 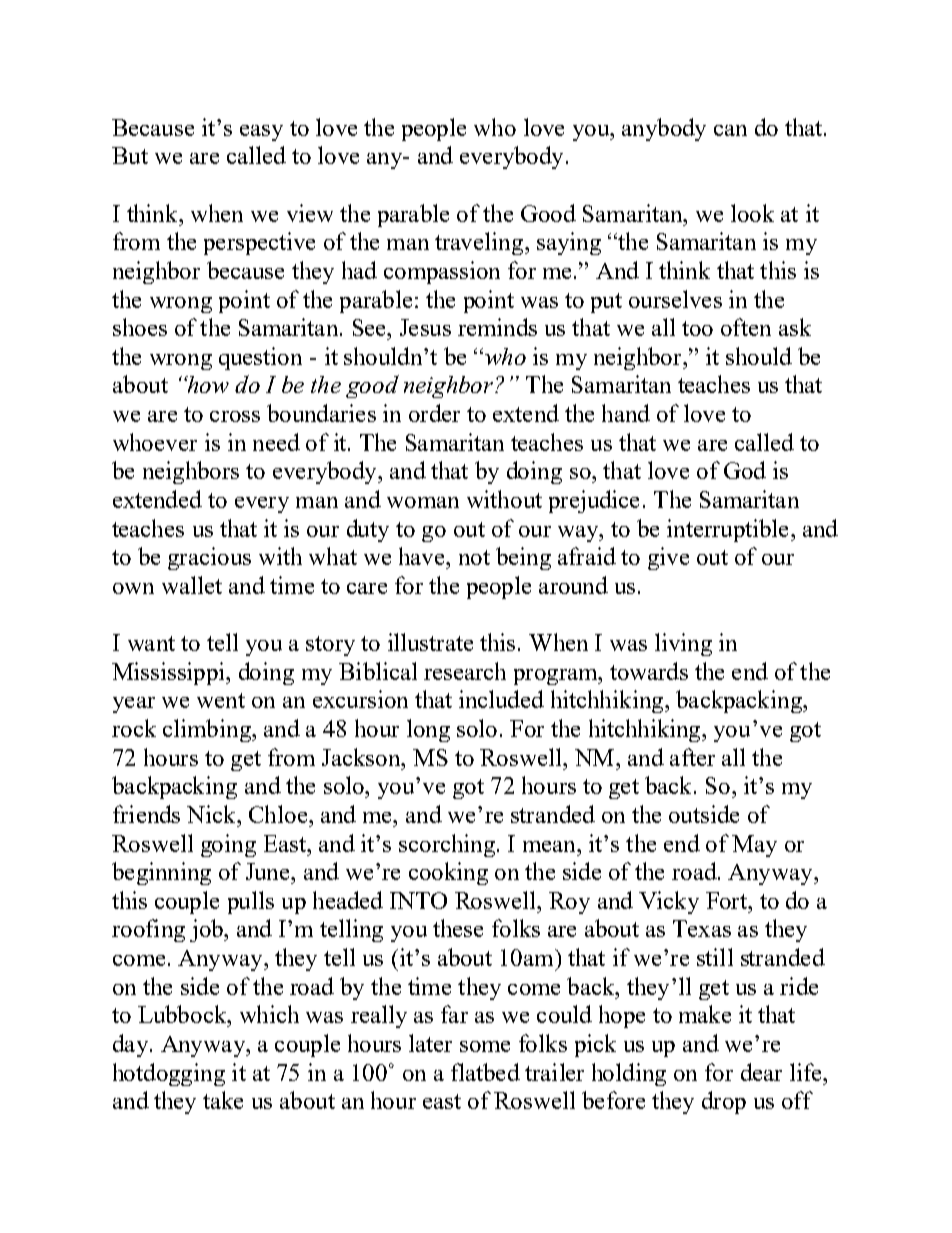 What do you see at coordinates (761, 1072) in the image?
I see `dear` at bounding box center [761, 1072].
